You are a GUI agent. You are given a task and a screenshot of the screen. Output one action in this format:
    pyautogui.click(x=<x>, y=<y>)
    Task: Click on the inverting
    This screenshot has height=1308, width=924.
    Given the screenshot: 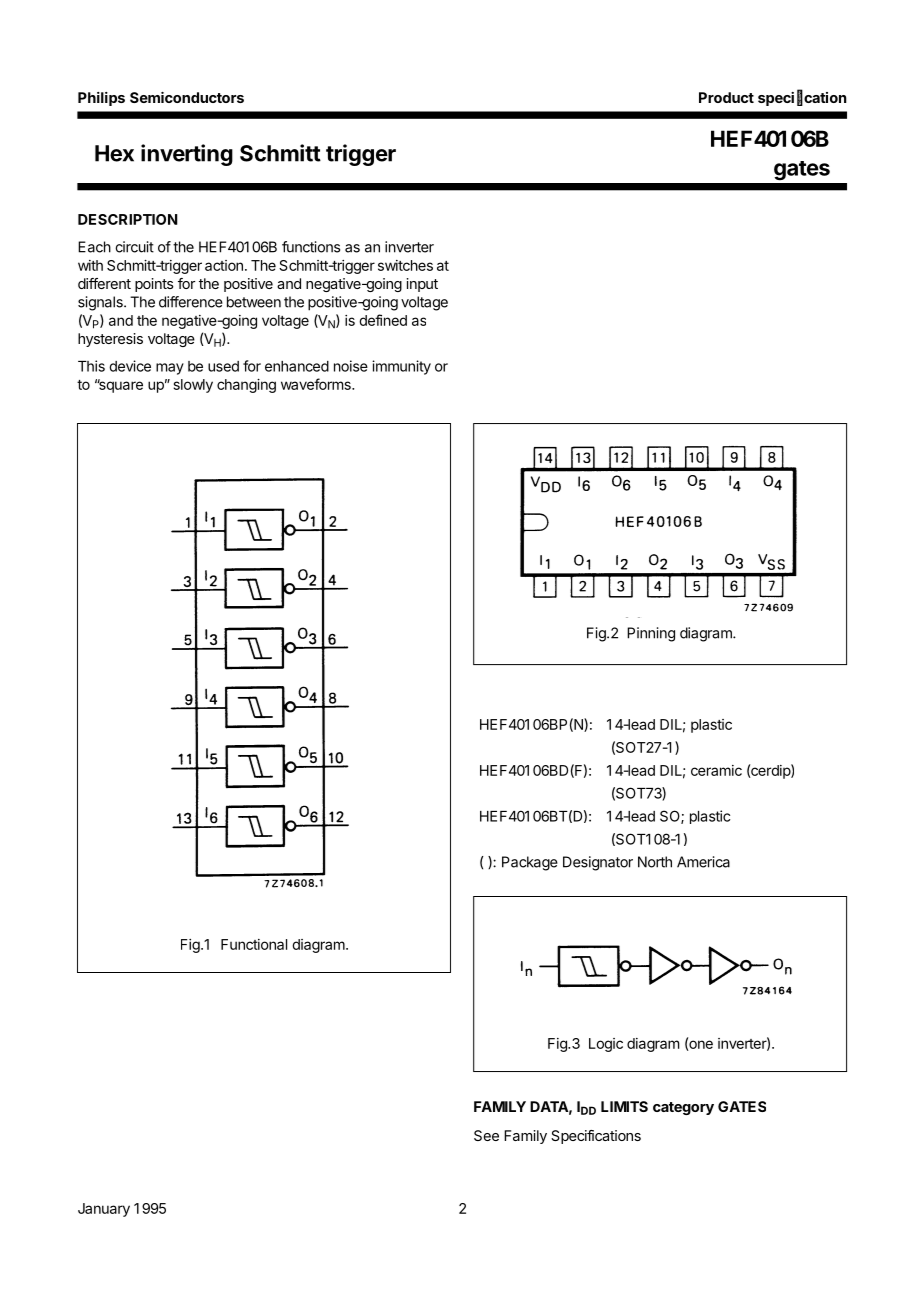 What is the action you would take?
    pyautogui.click(x=187, y=155)
